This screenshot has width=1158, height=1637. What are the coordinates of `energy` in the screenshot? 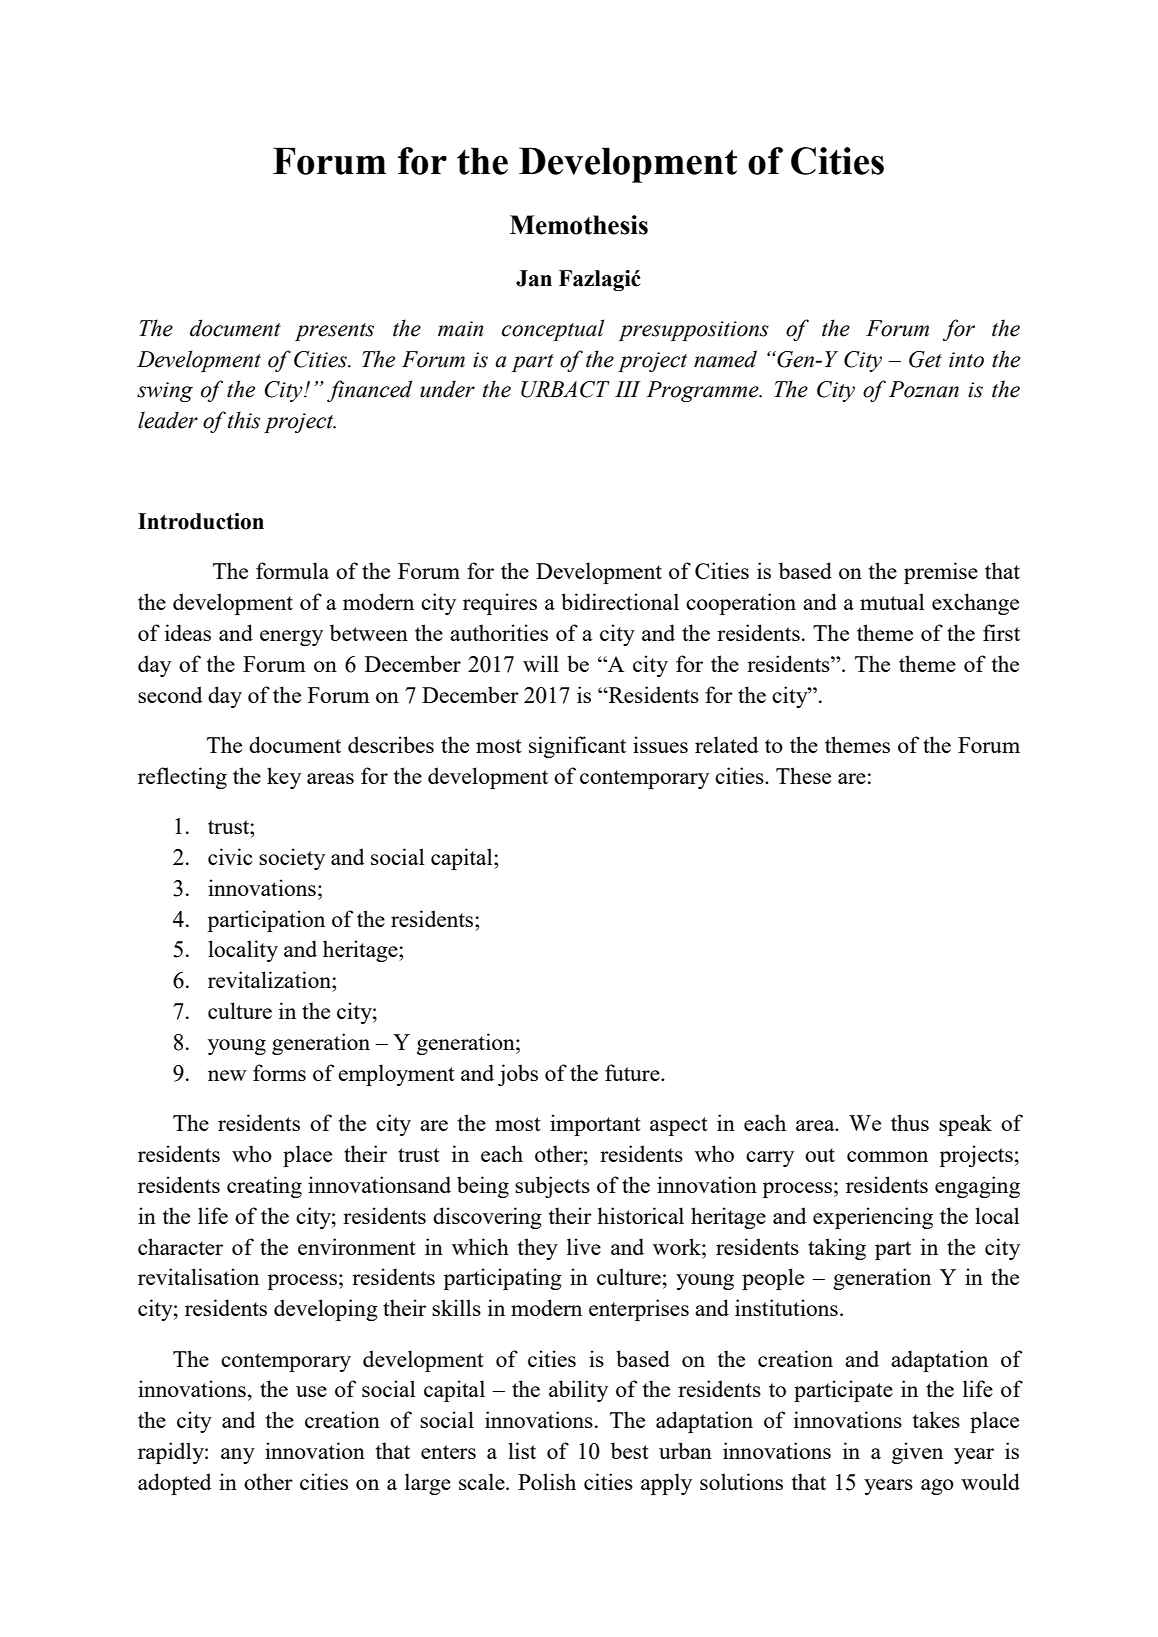 It's located at (291, 638).
